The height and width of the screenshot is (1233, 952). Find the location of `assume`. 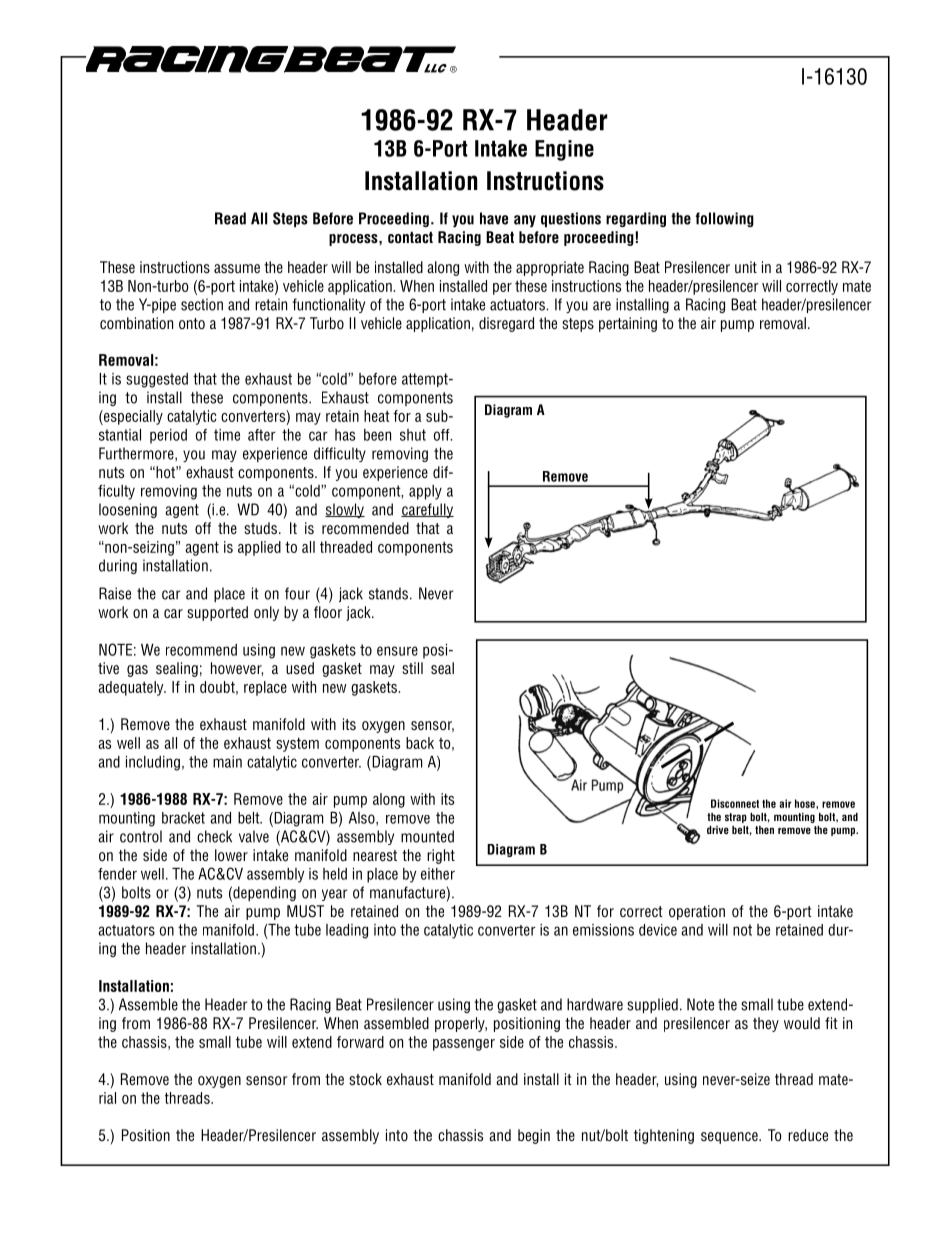

assume is located at coordinates (237, 268).
